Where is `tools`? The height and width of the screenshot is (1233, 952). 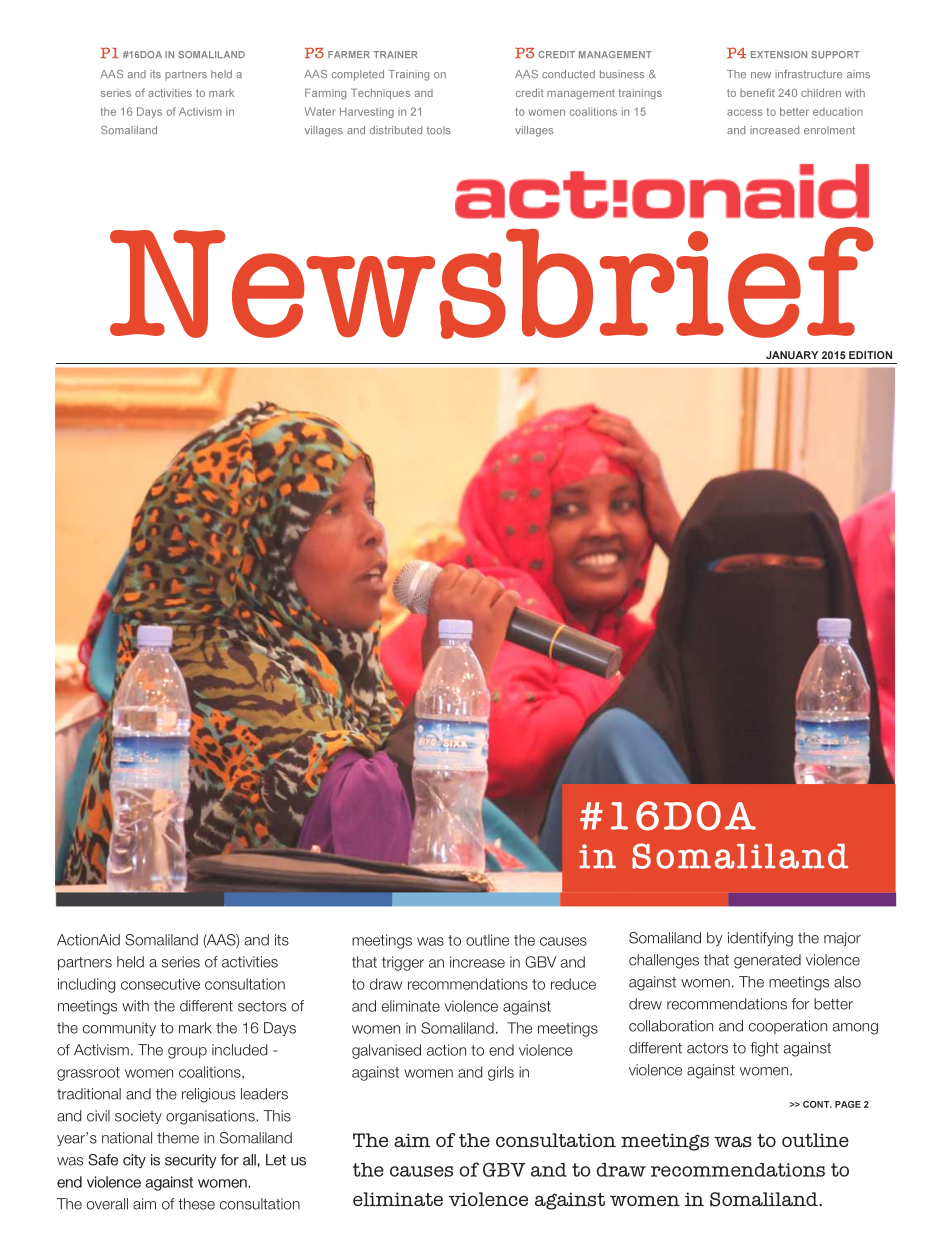 tools is located at coordinates (438, 130).
